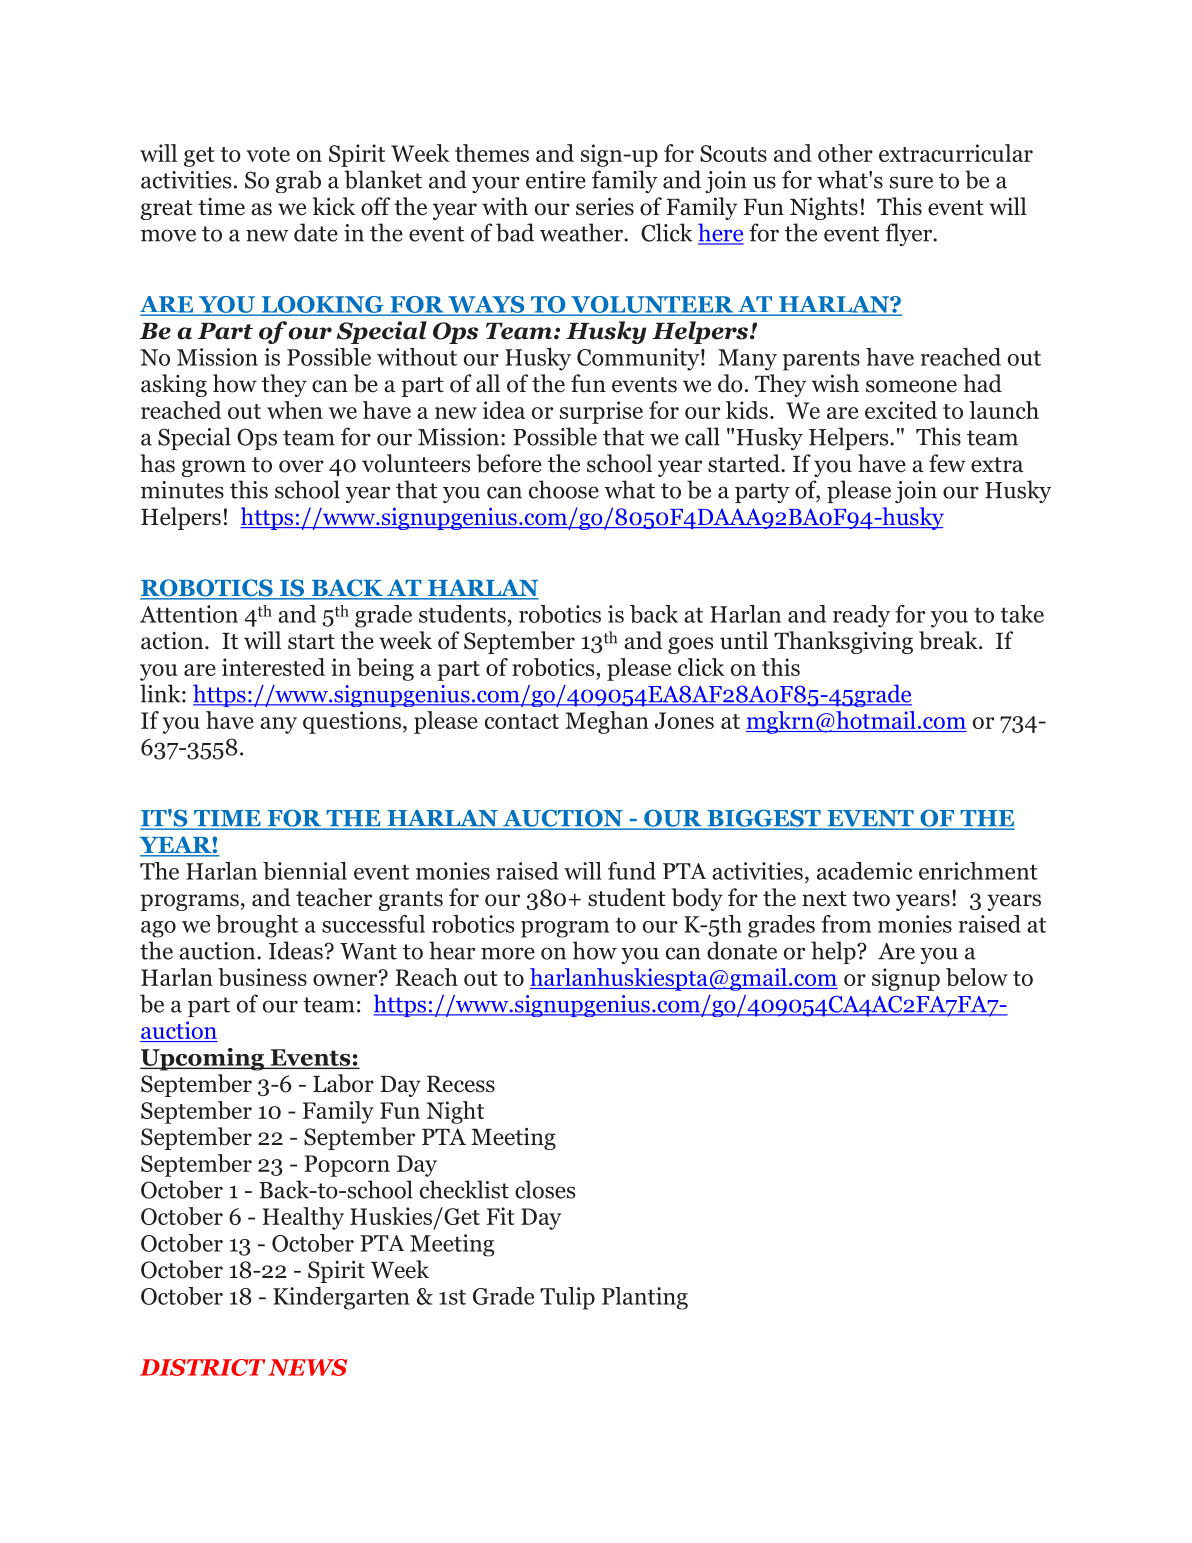 The height and width of the screenshot is (1543, 1192). Describe the element at coordinates (607, 722) in the screenshot. I see `Meghan` at that location.
